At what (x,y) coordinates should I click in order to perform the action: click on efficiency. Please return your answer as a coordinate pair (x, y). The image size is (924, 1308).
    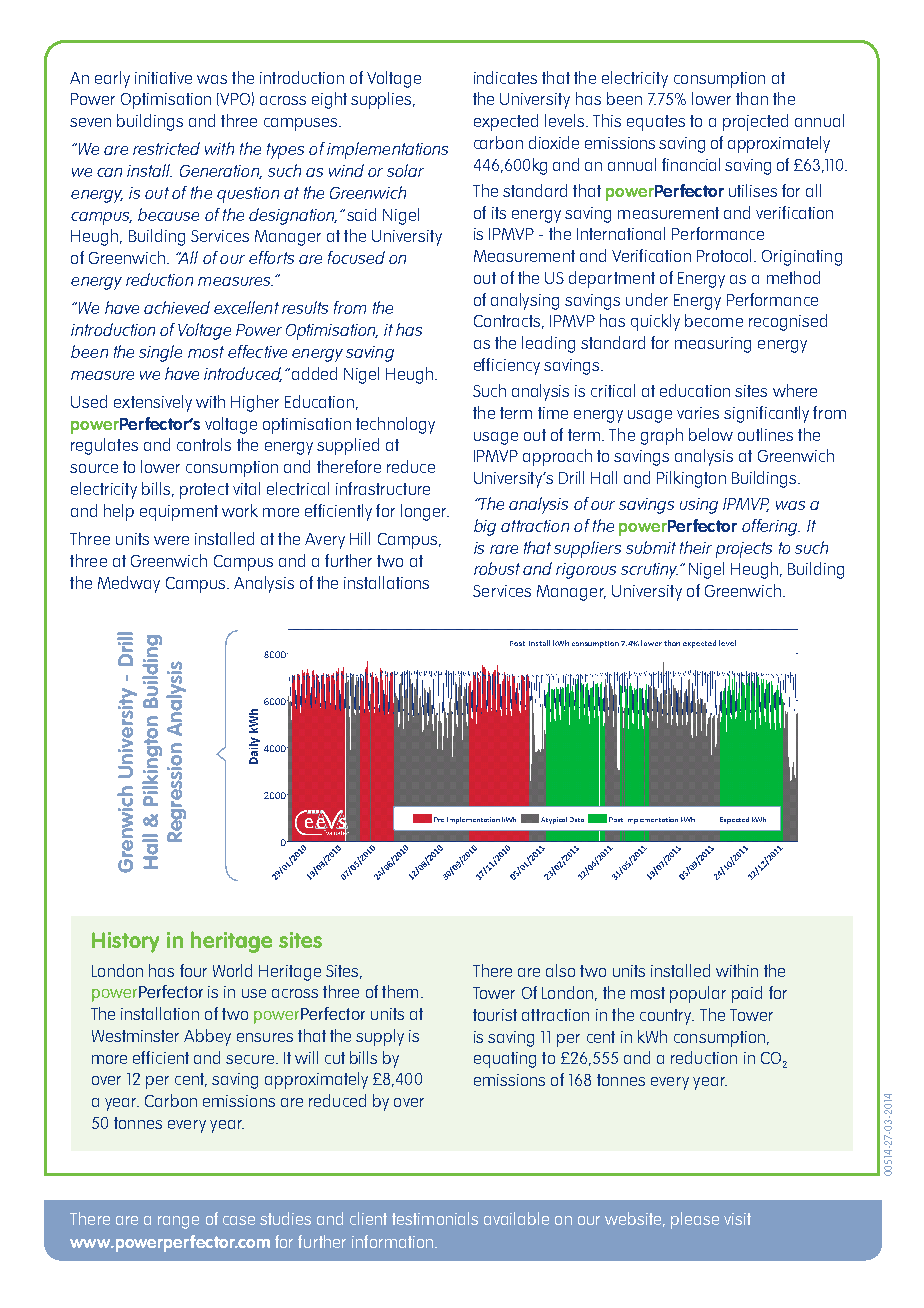
    Looking at the image, I should click on (507, 366).
